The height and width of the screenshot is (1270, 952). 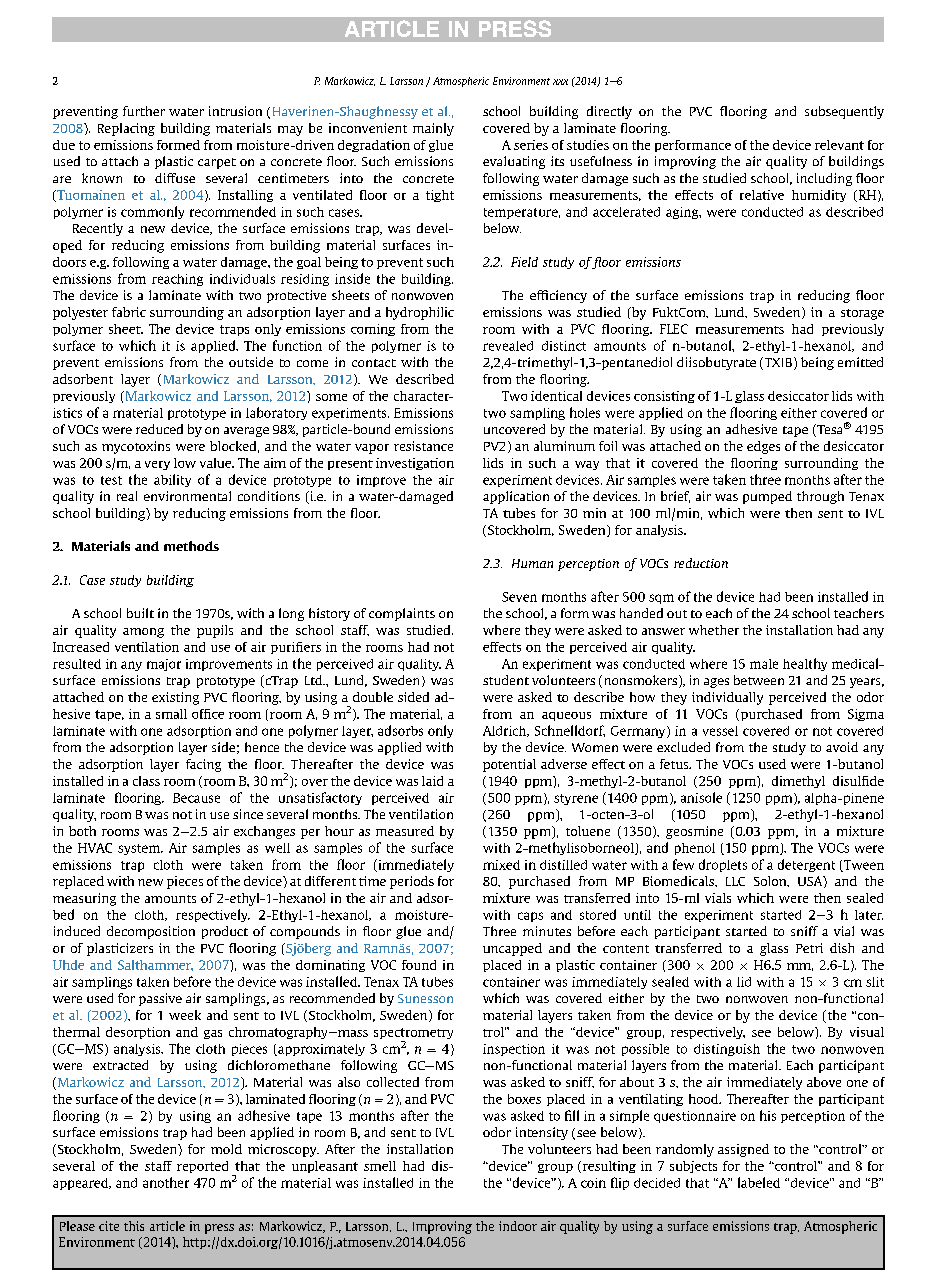 What do you see at coordinates (166, 1182) in the screenshot?
I see `another` at bounding box center [166, 1182].
